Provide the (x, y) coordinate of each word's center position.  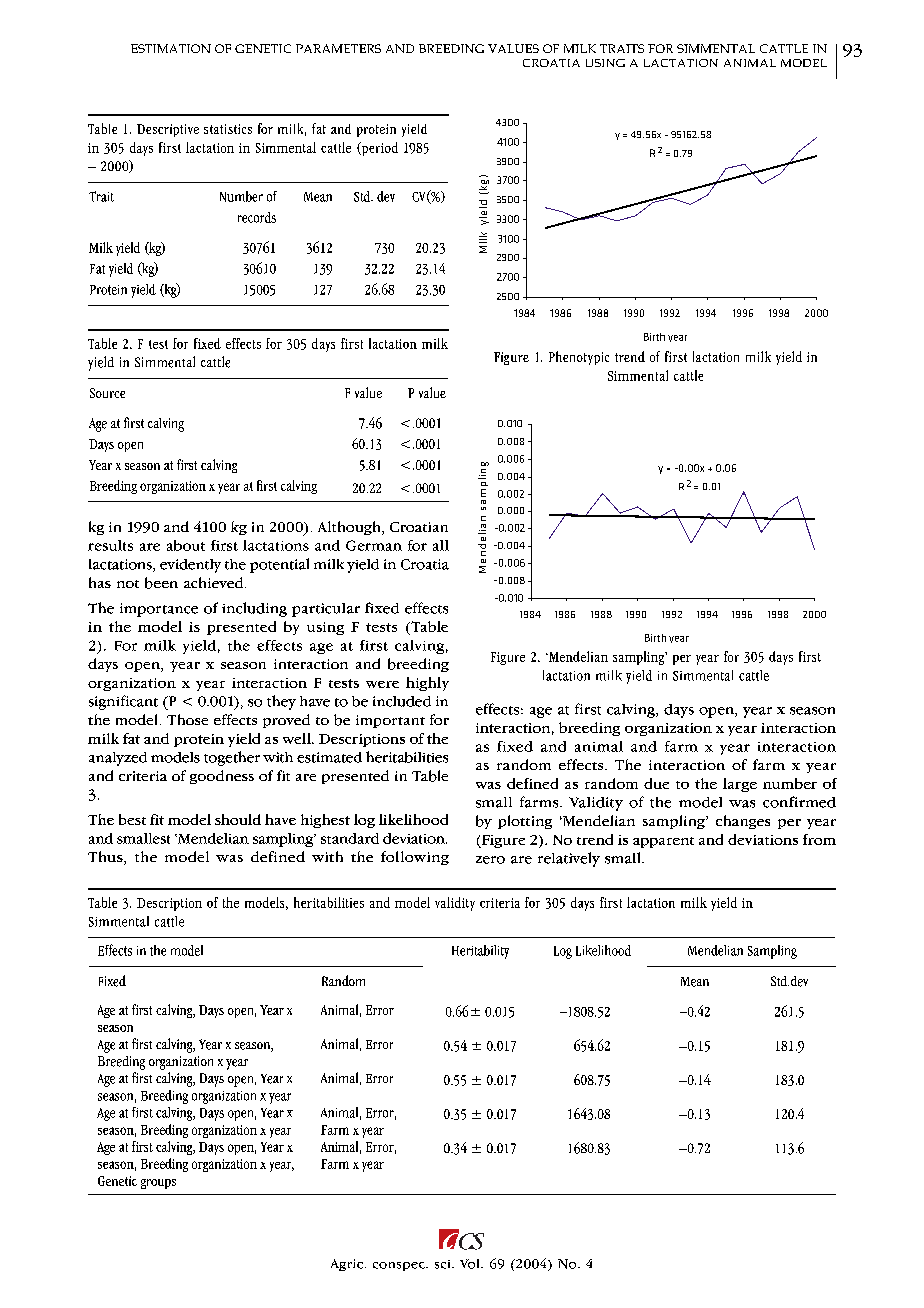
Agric (347, 1265)
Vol (471, 1264)
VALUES (513, 48)
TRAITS (622, 48)
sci (444, 1264)
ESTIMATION (171, 48)
